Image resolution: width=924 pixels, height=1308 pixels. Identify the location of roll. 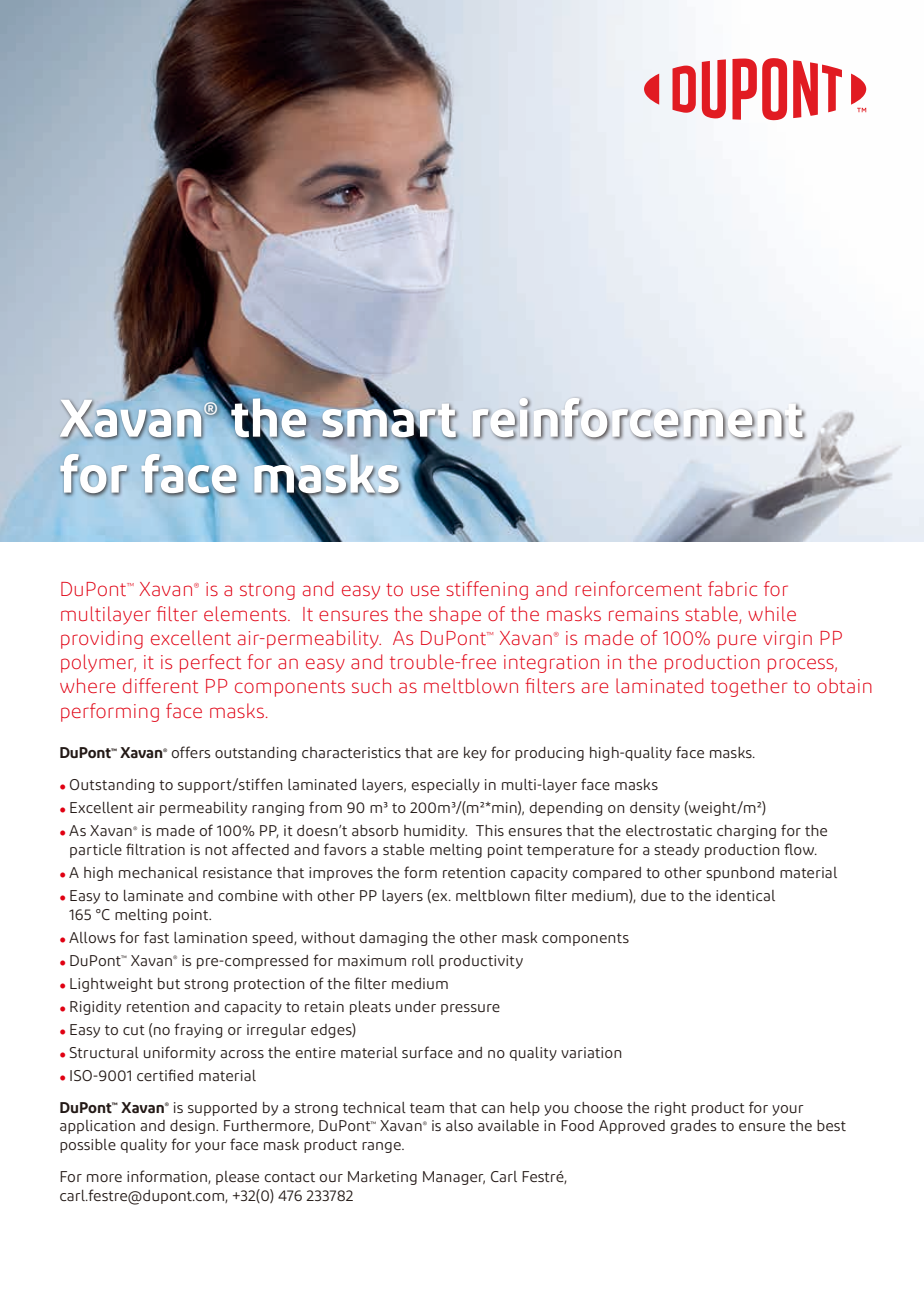
(423, 960).
